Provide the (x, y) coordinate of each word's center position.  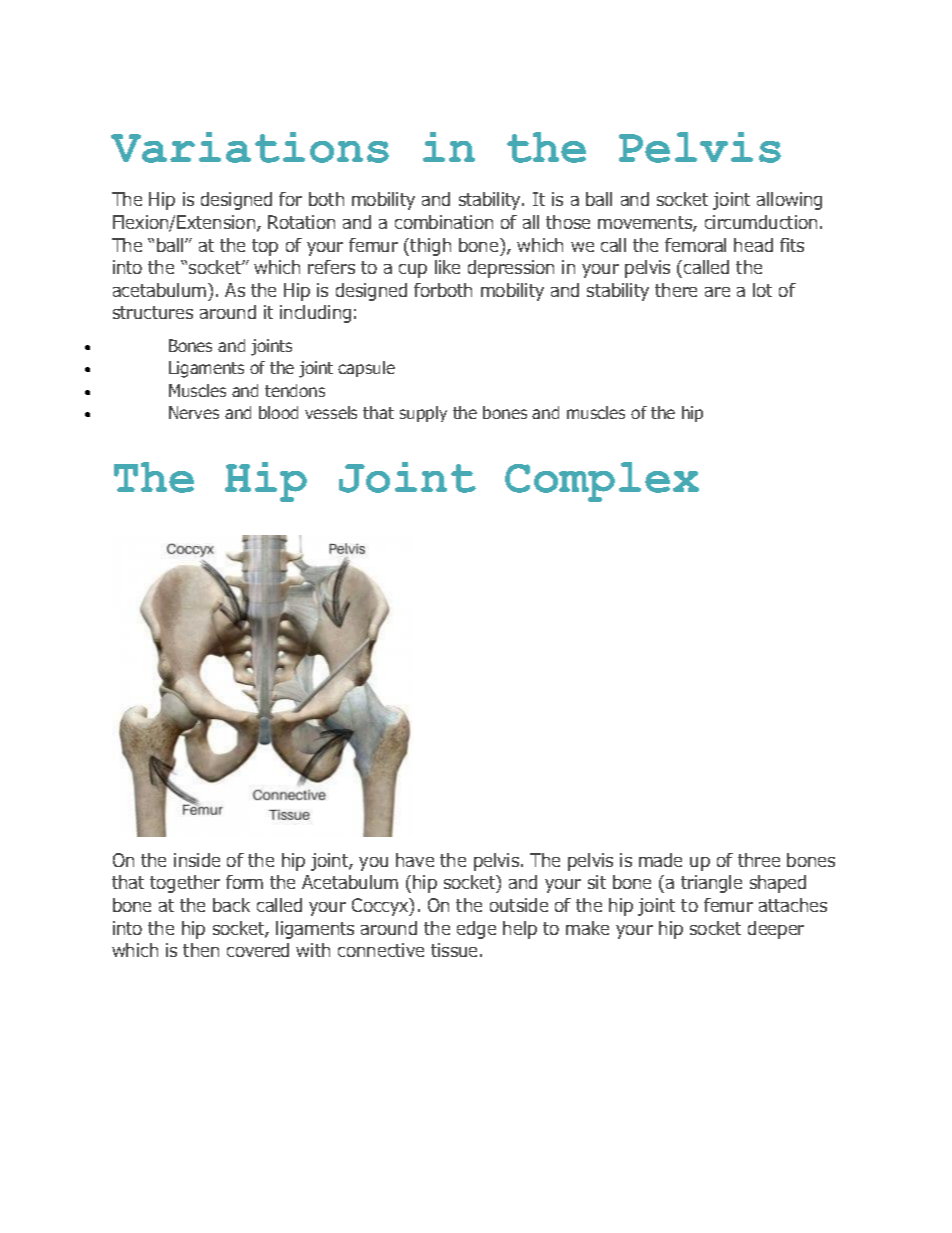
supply (423, 414)
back (231, 905)
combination (444, 222)
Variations (250, 147)
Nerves (194, 412)
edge (476, 930)
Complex (602, 482)
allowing (789, 201)
